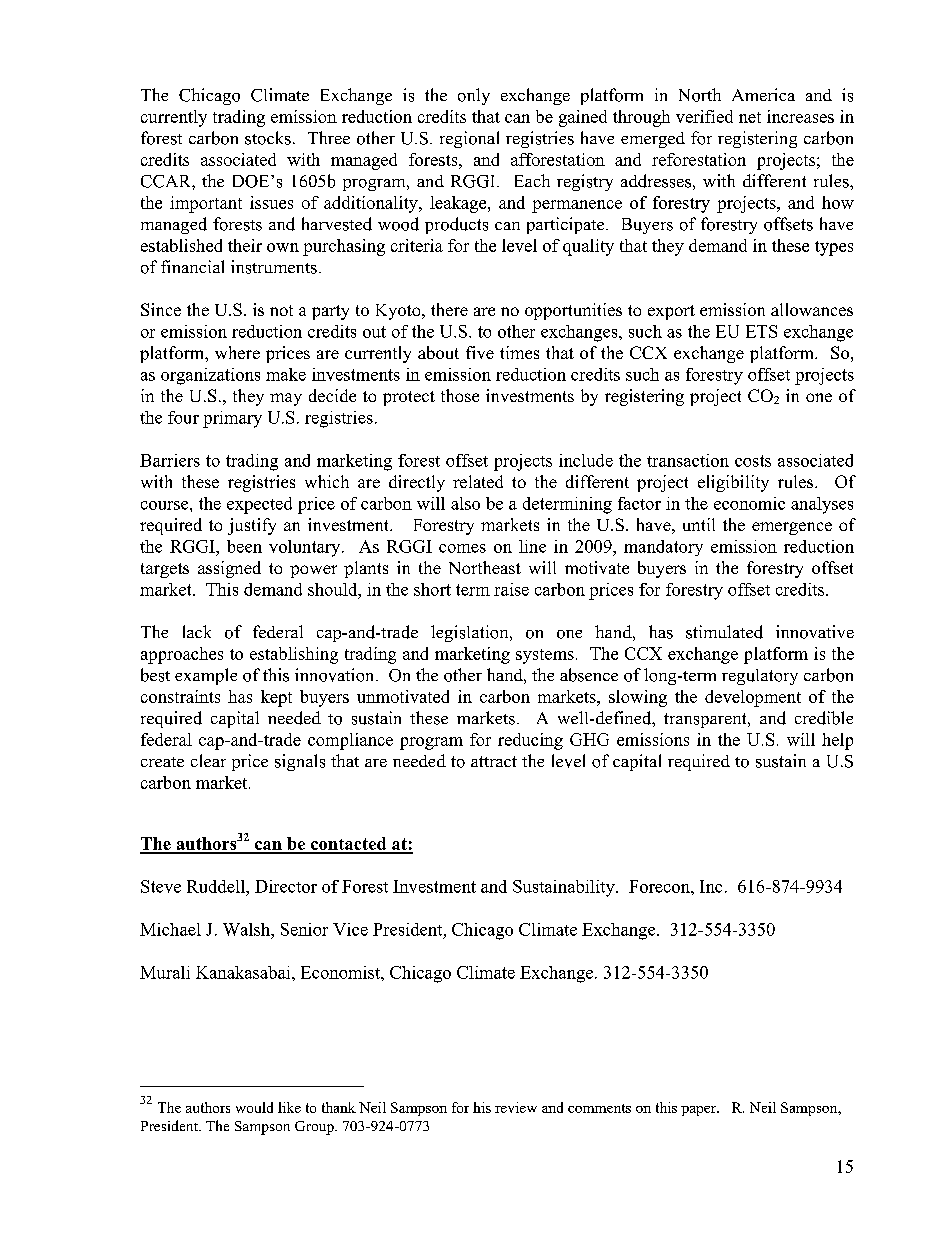 Image resolution: width=952 pixels, height=1233 pixels. What do you see at coordinates (700, 1111) in the screenshot?
I see `paper` at bounding box center [700, 1111].
